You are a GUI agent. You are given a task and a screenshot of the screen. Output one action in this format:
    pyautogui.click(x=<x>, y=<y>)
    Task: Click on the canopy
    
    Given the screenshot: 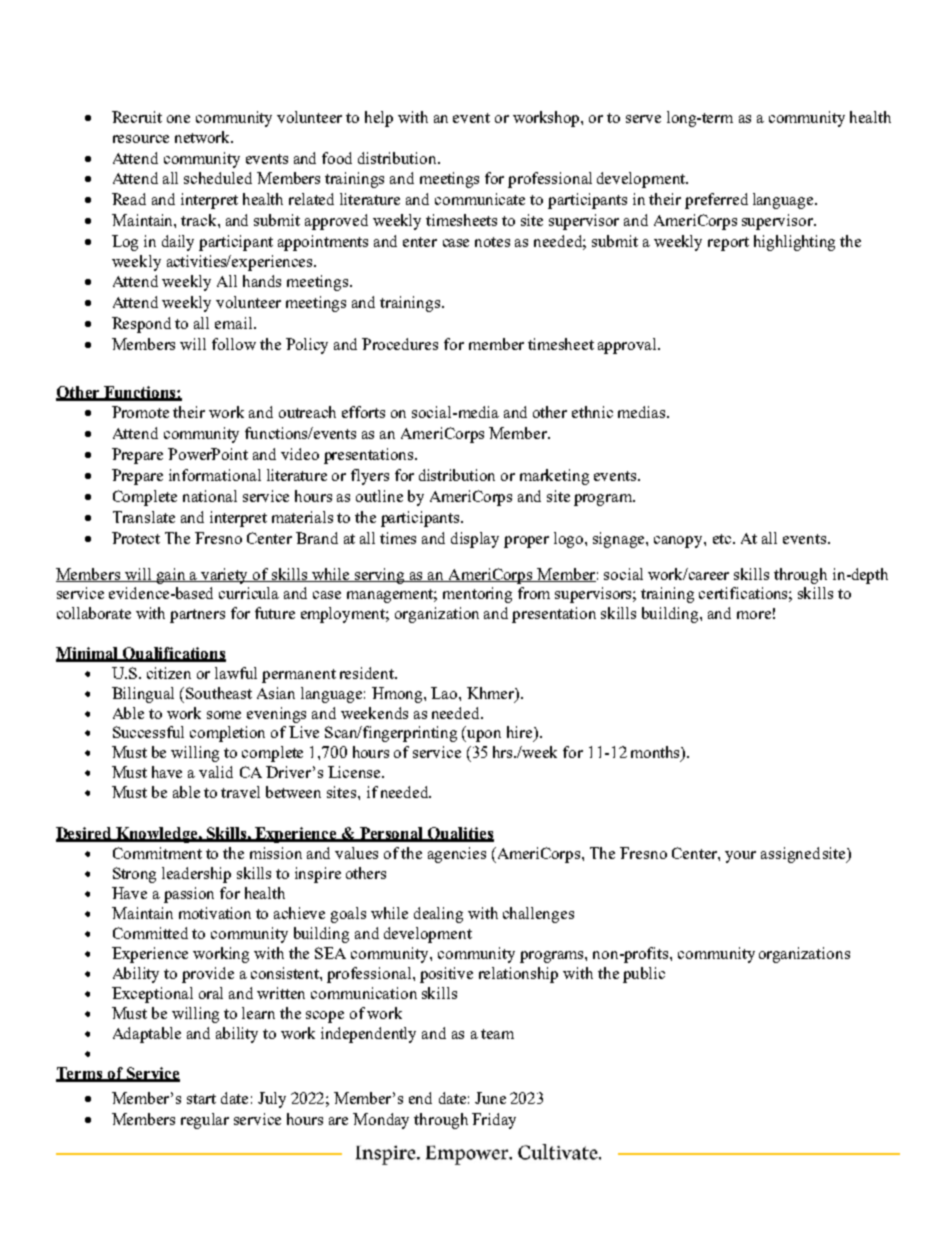 What is the action you would take?
    pyautogui.click(x=679, y=542)
